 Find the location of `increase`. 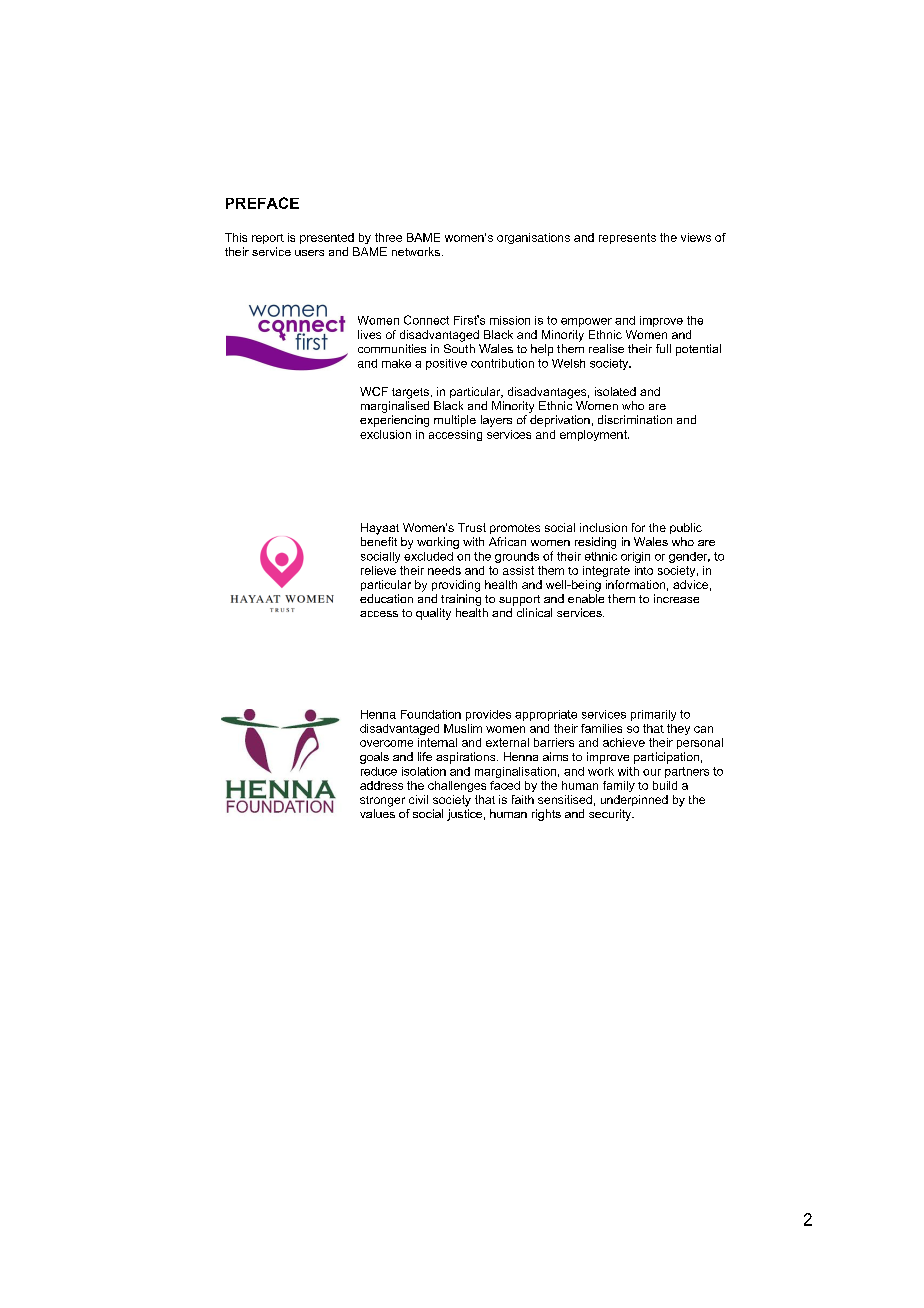

increase is located at coordinates (676, 598).
